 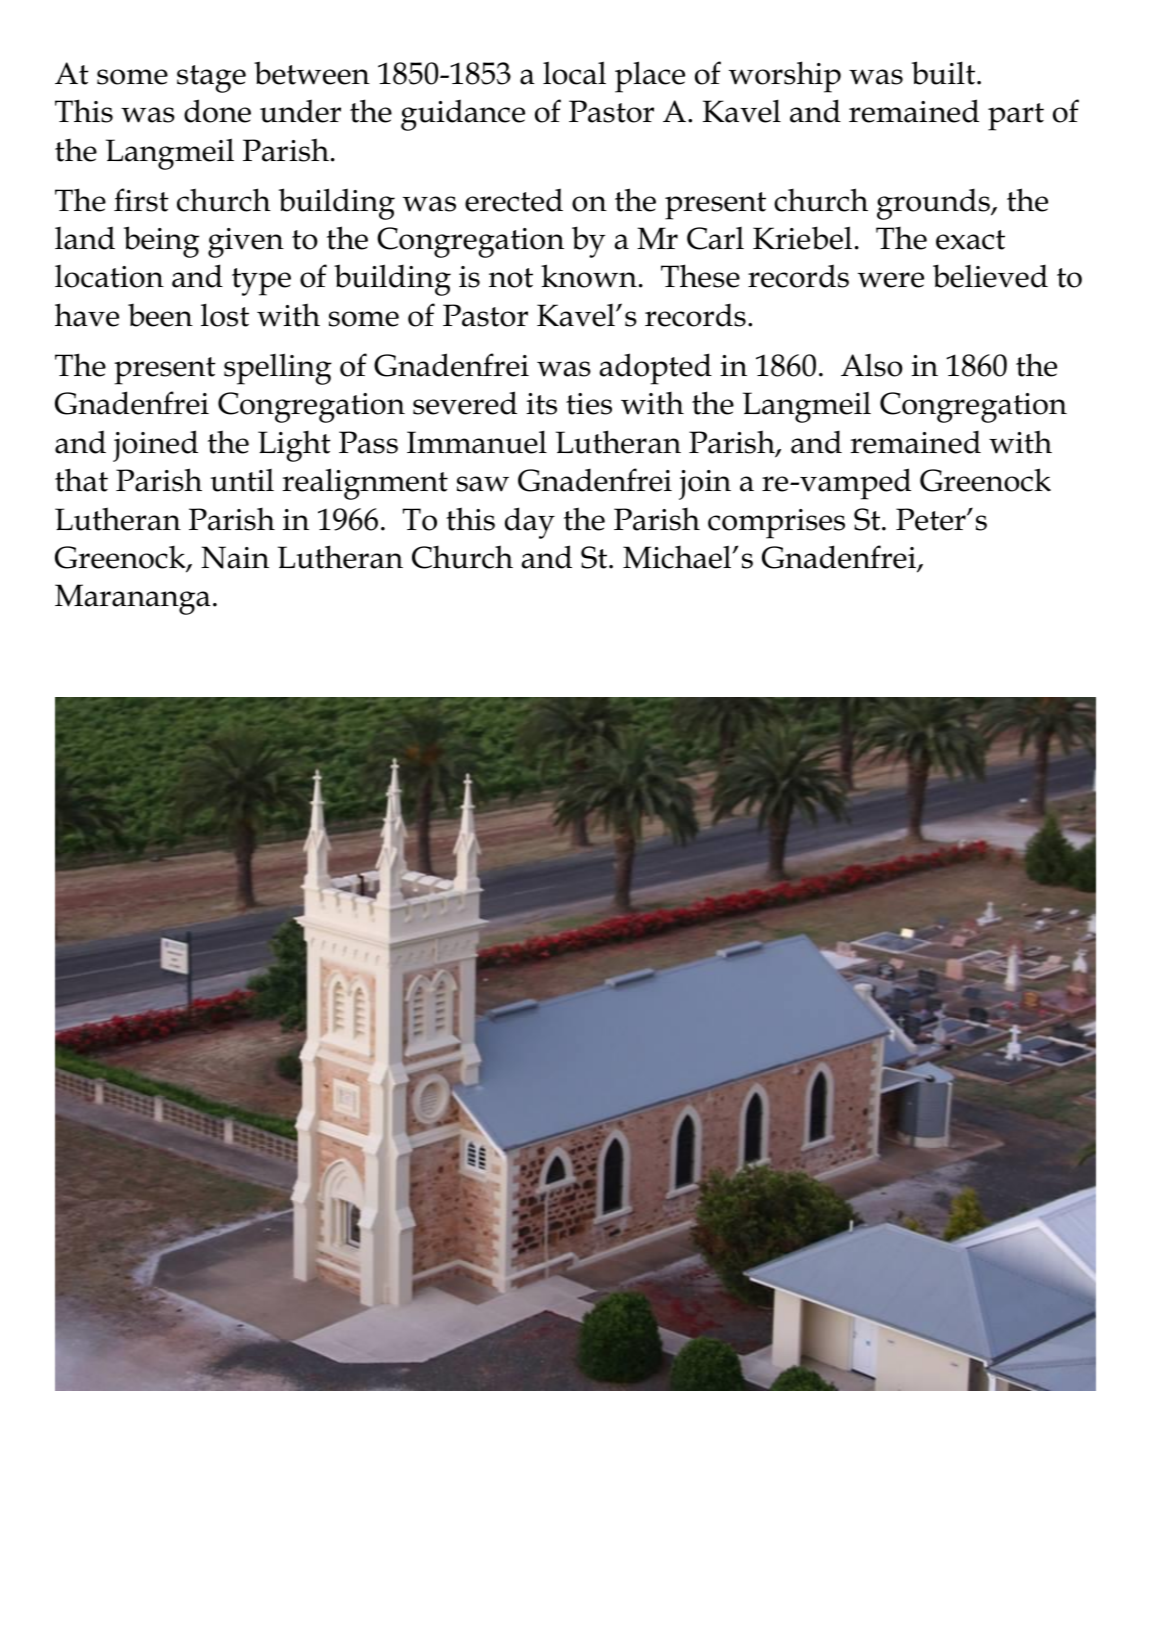 What do you see at coordinates (242, 480) in the page?
I see `until` at bounding box center [242, 480].
